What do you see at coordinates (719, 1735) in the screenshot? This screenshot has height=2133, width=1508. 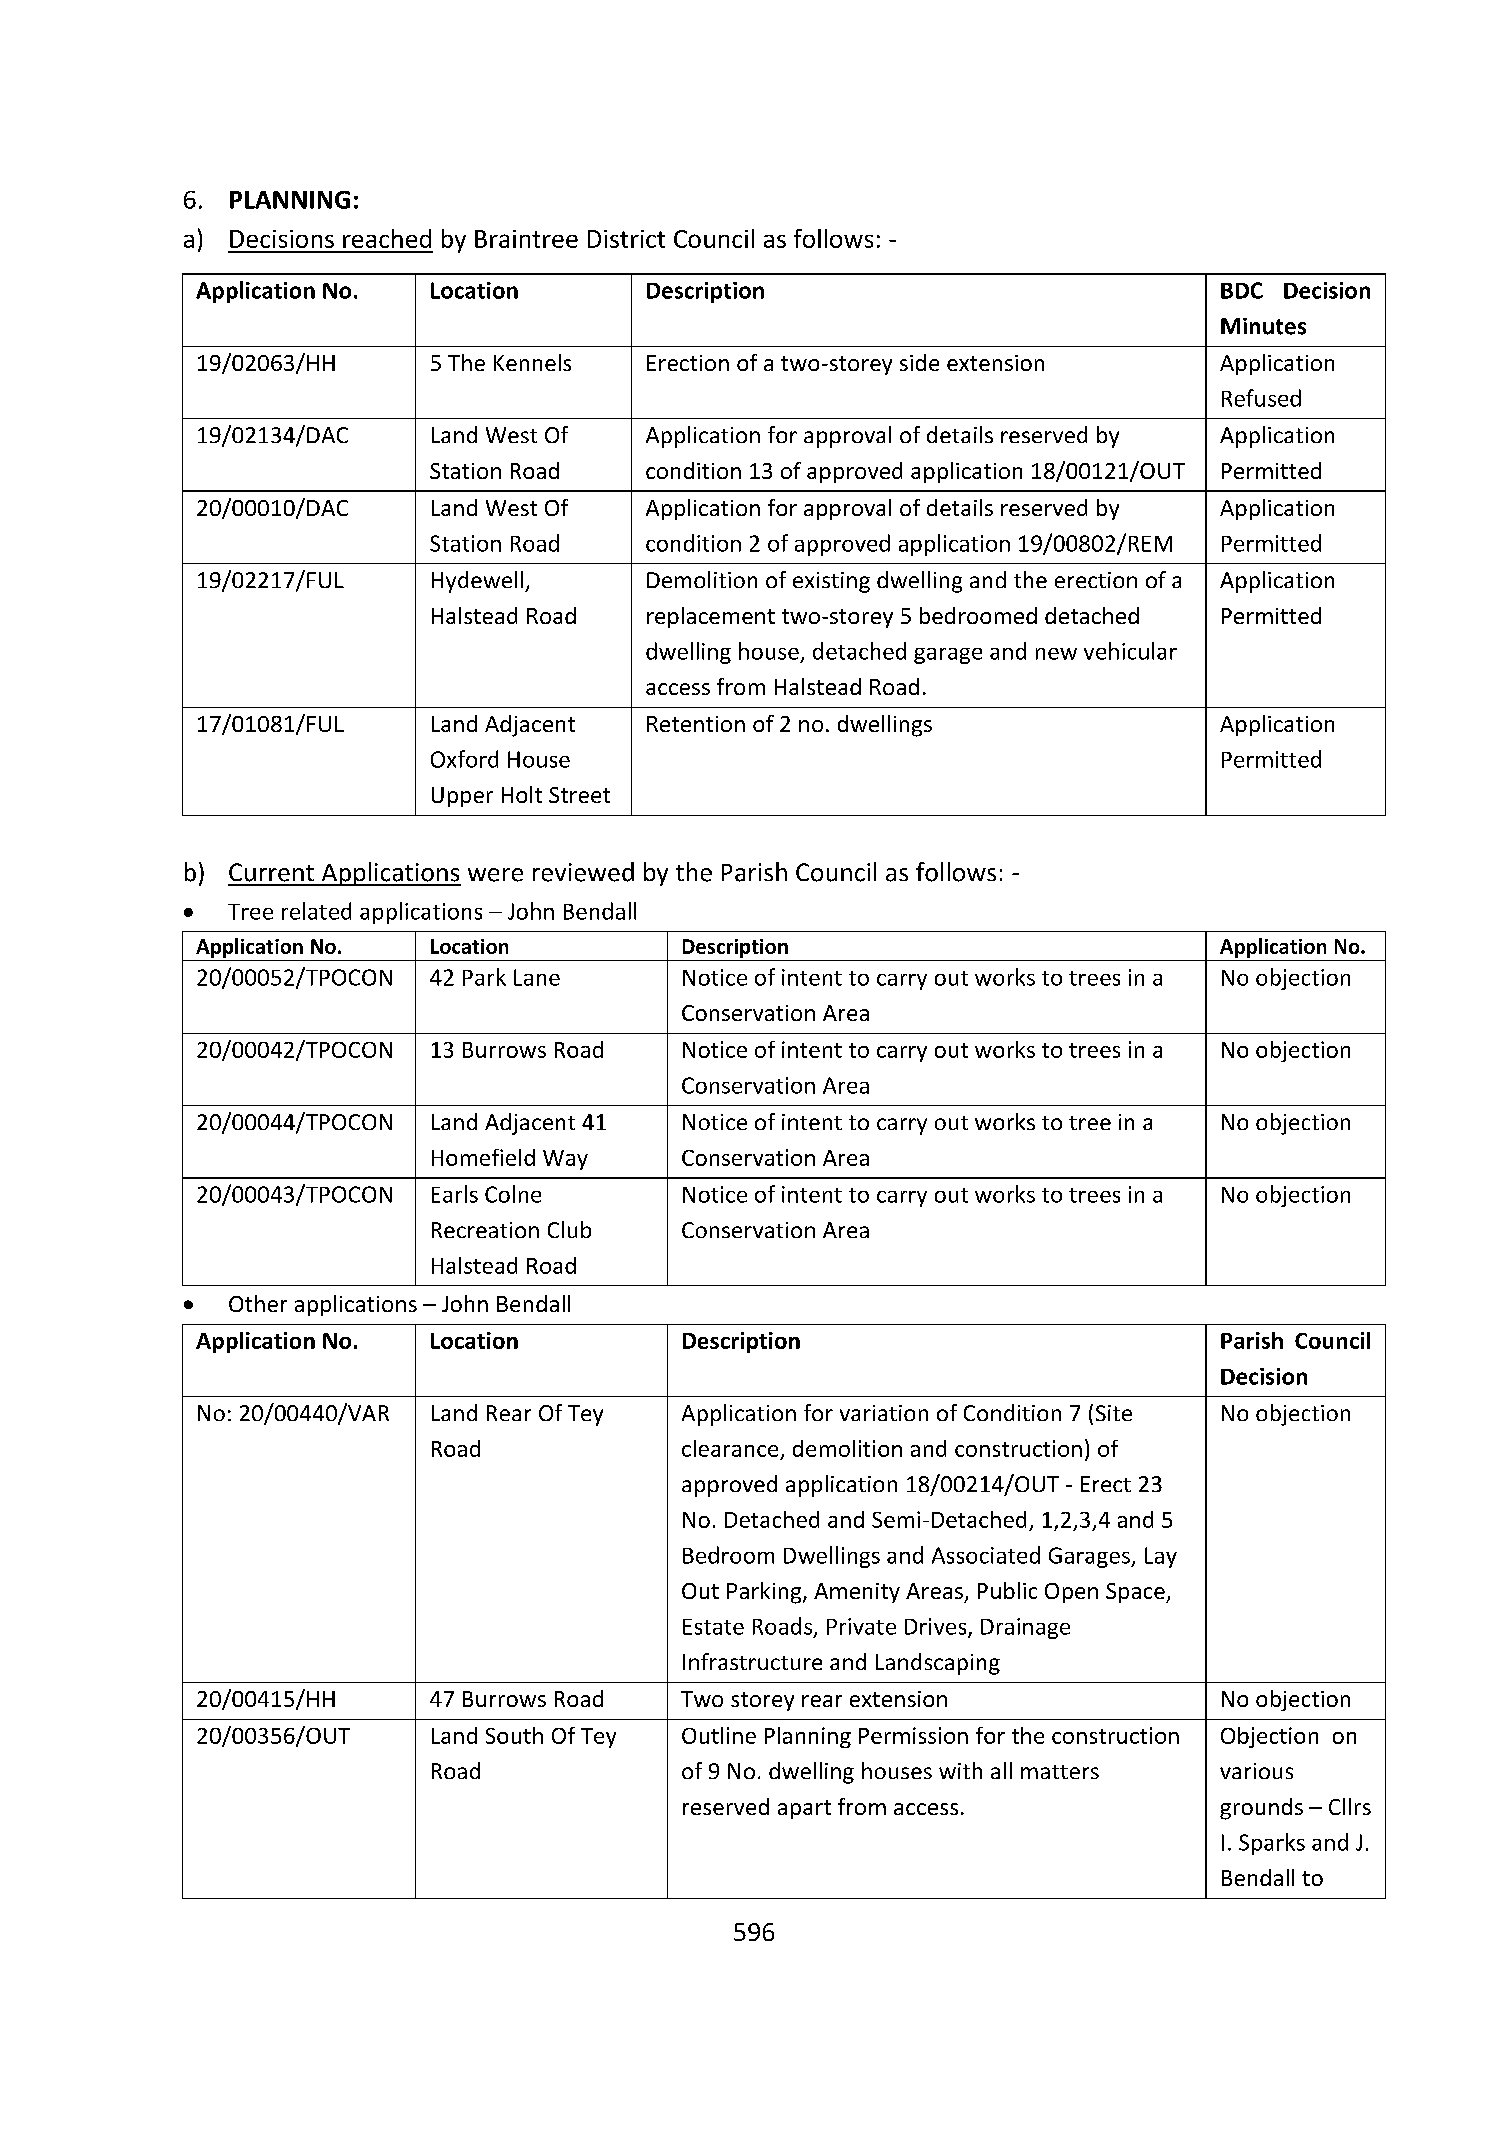 I see `Outline` at bounding box center [719, 1735].
